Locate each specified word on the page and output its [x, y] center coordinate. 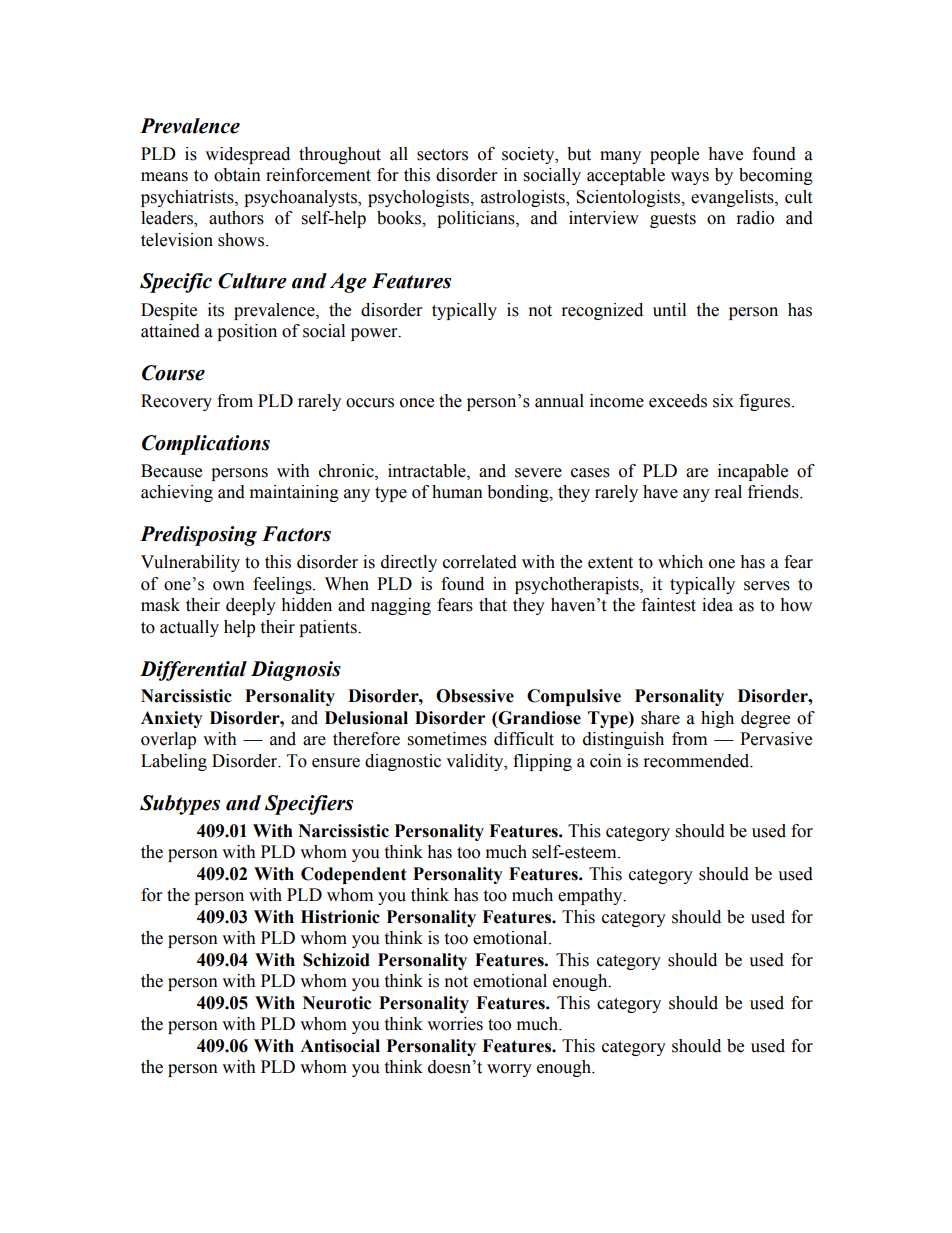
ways [690, 178]
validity [476, 762]
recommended [698, 761]
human [457, 492]
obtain [237, 175]
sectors [442, 155]
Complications [206, 445]
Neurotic [337, 1003]
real [728, 492]
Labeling [174, 762]
